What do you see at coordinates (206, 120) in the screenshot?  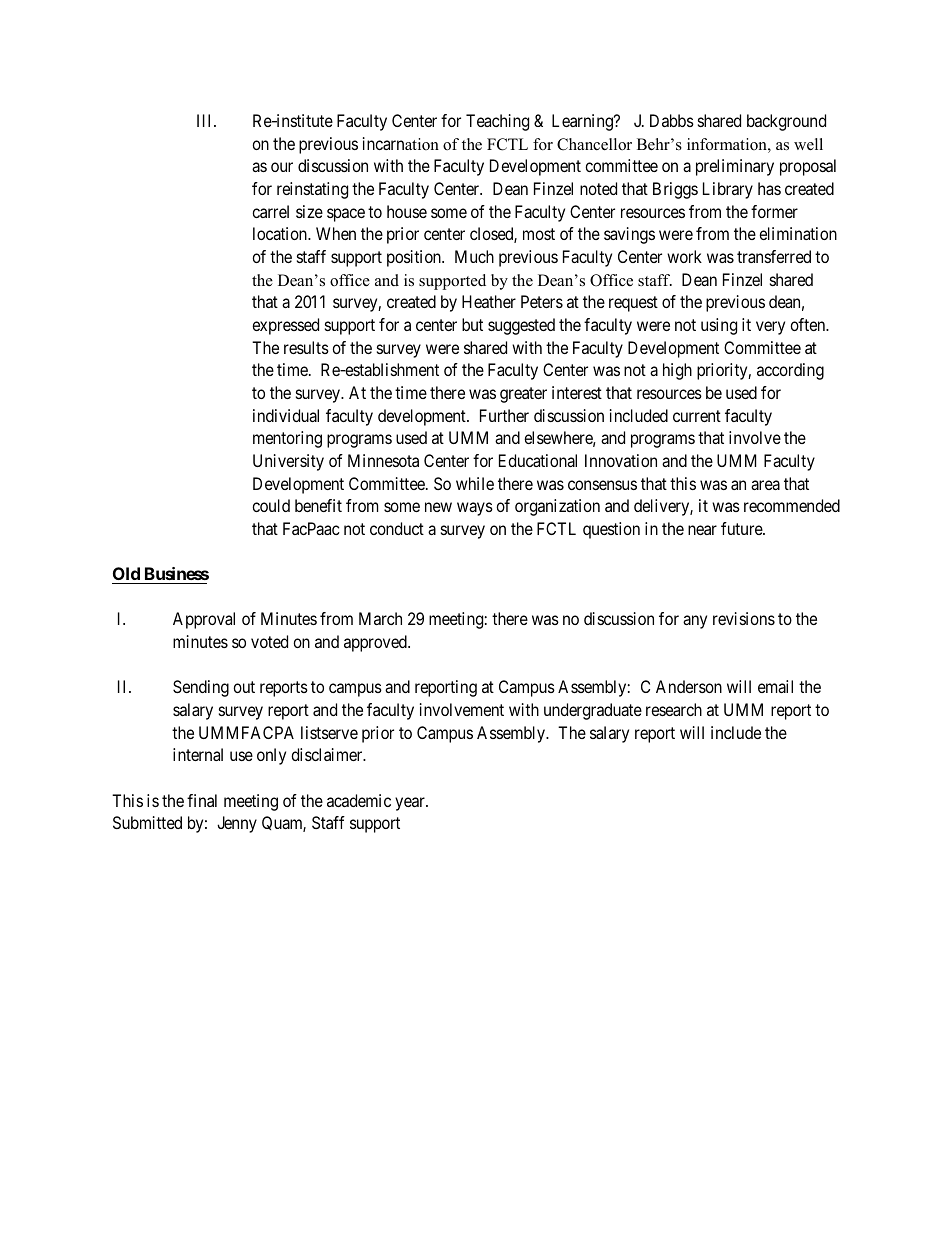 I see `III` at bounding box center [206, 120].
